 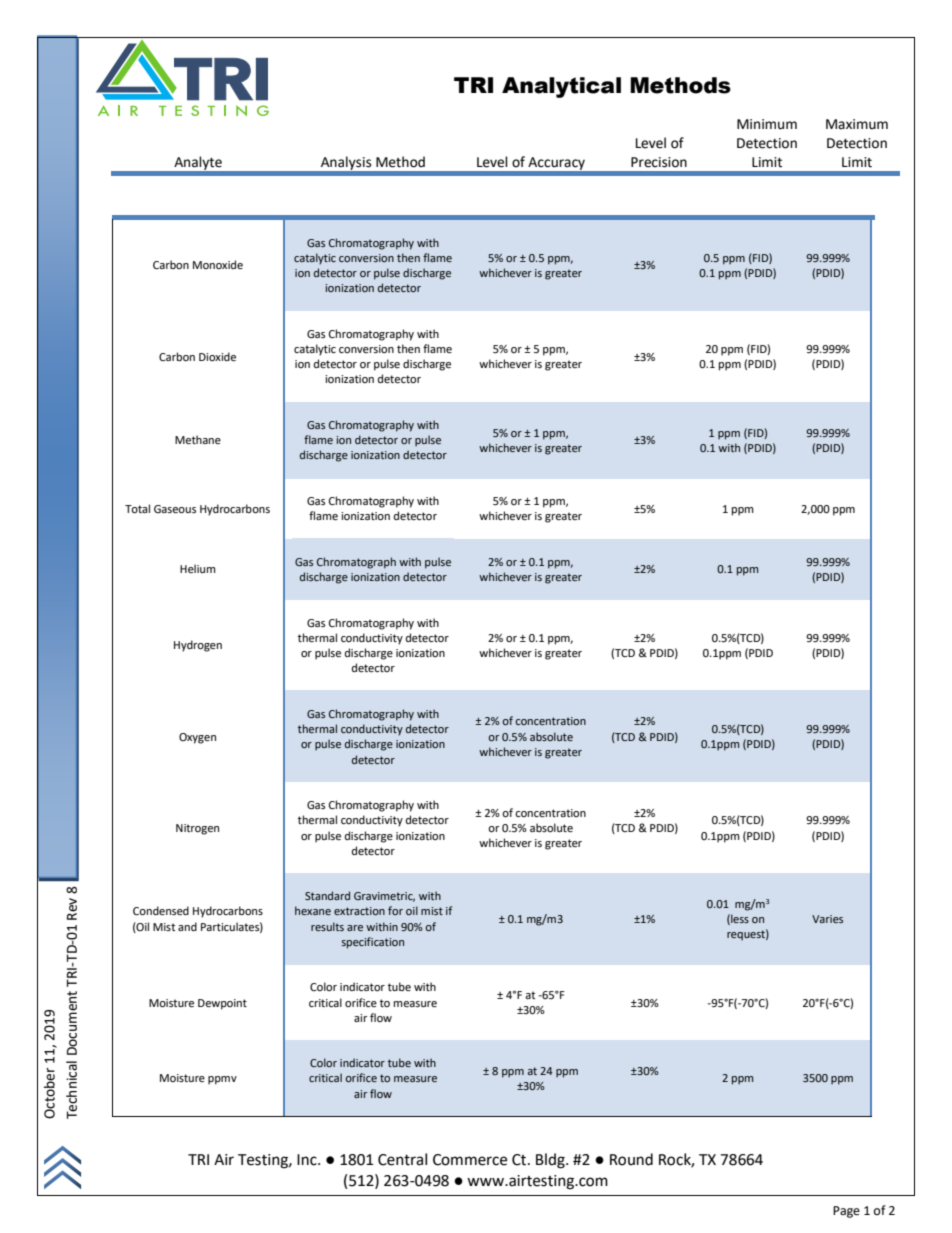 What do you see at coordinates (198, 568) in the document?
I see `Helium` at bounding box center [198, 568].
